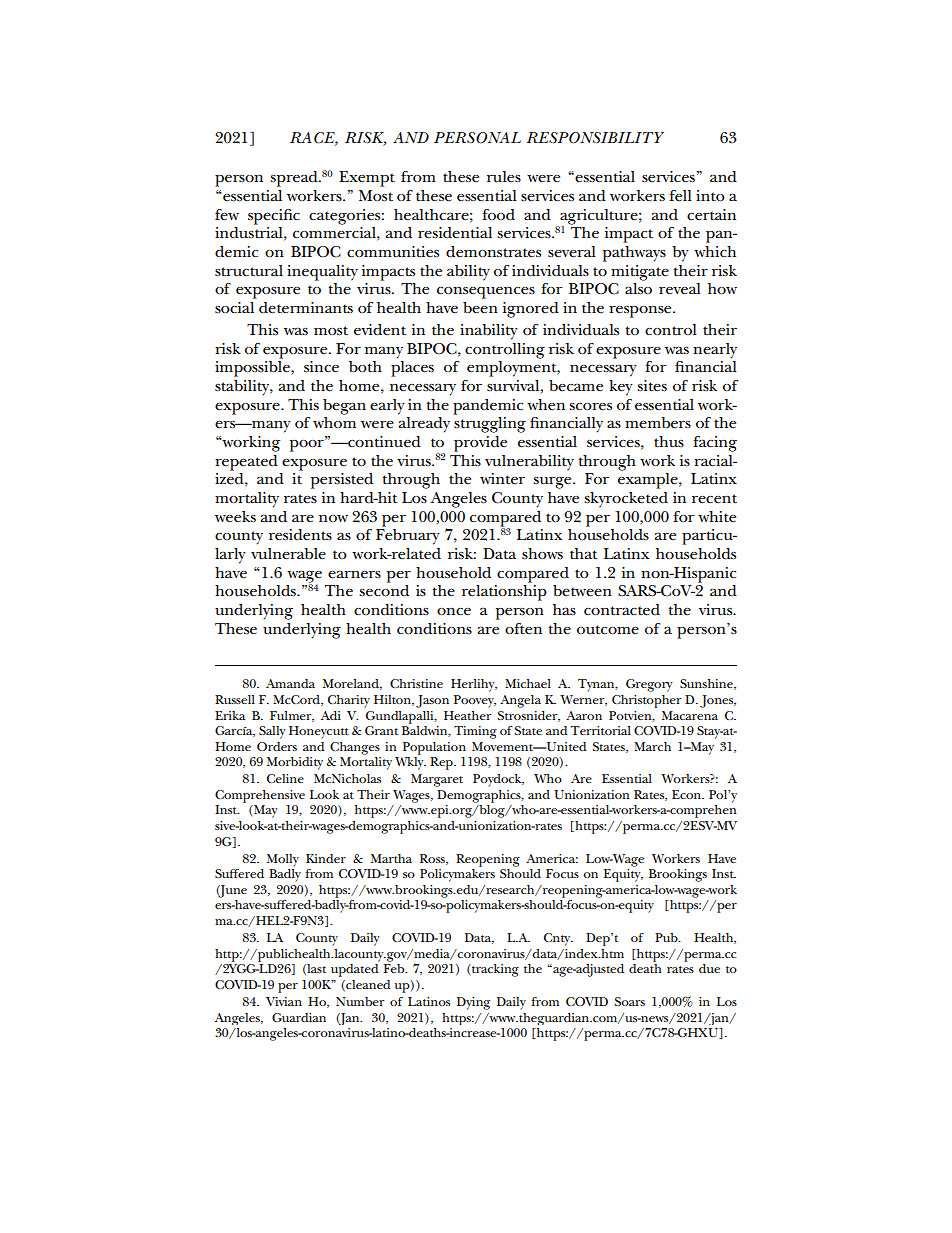 The height and width of the screenshot is (1233, 952). I want to click on contracted, so click(622, 610).
